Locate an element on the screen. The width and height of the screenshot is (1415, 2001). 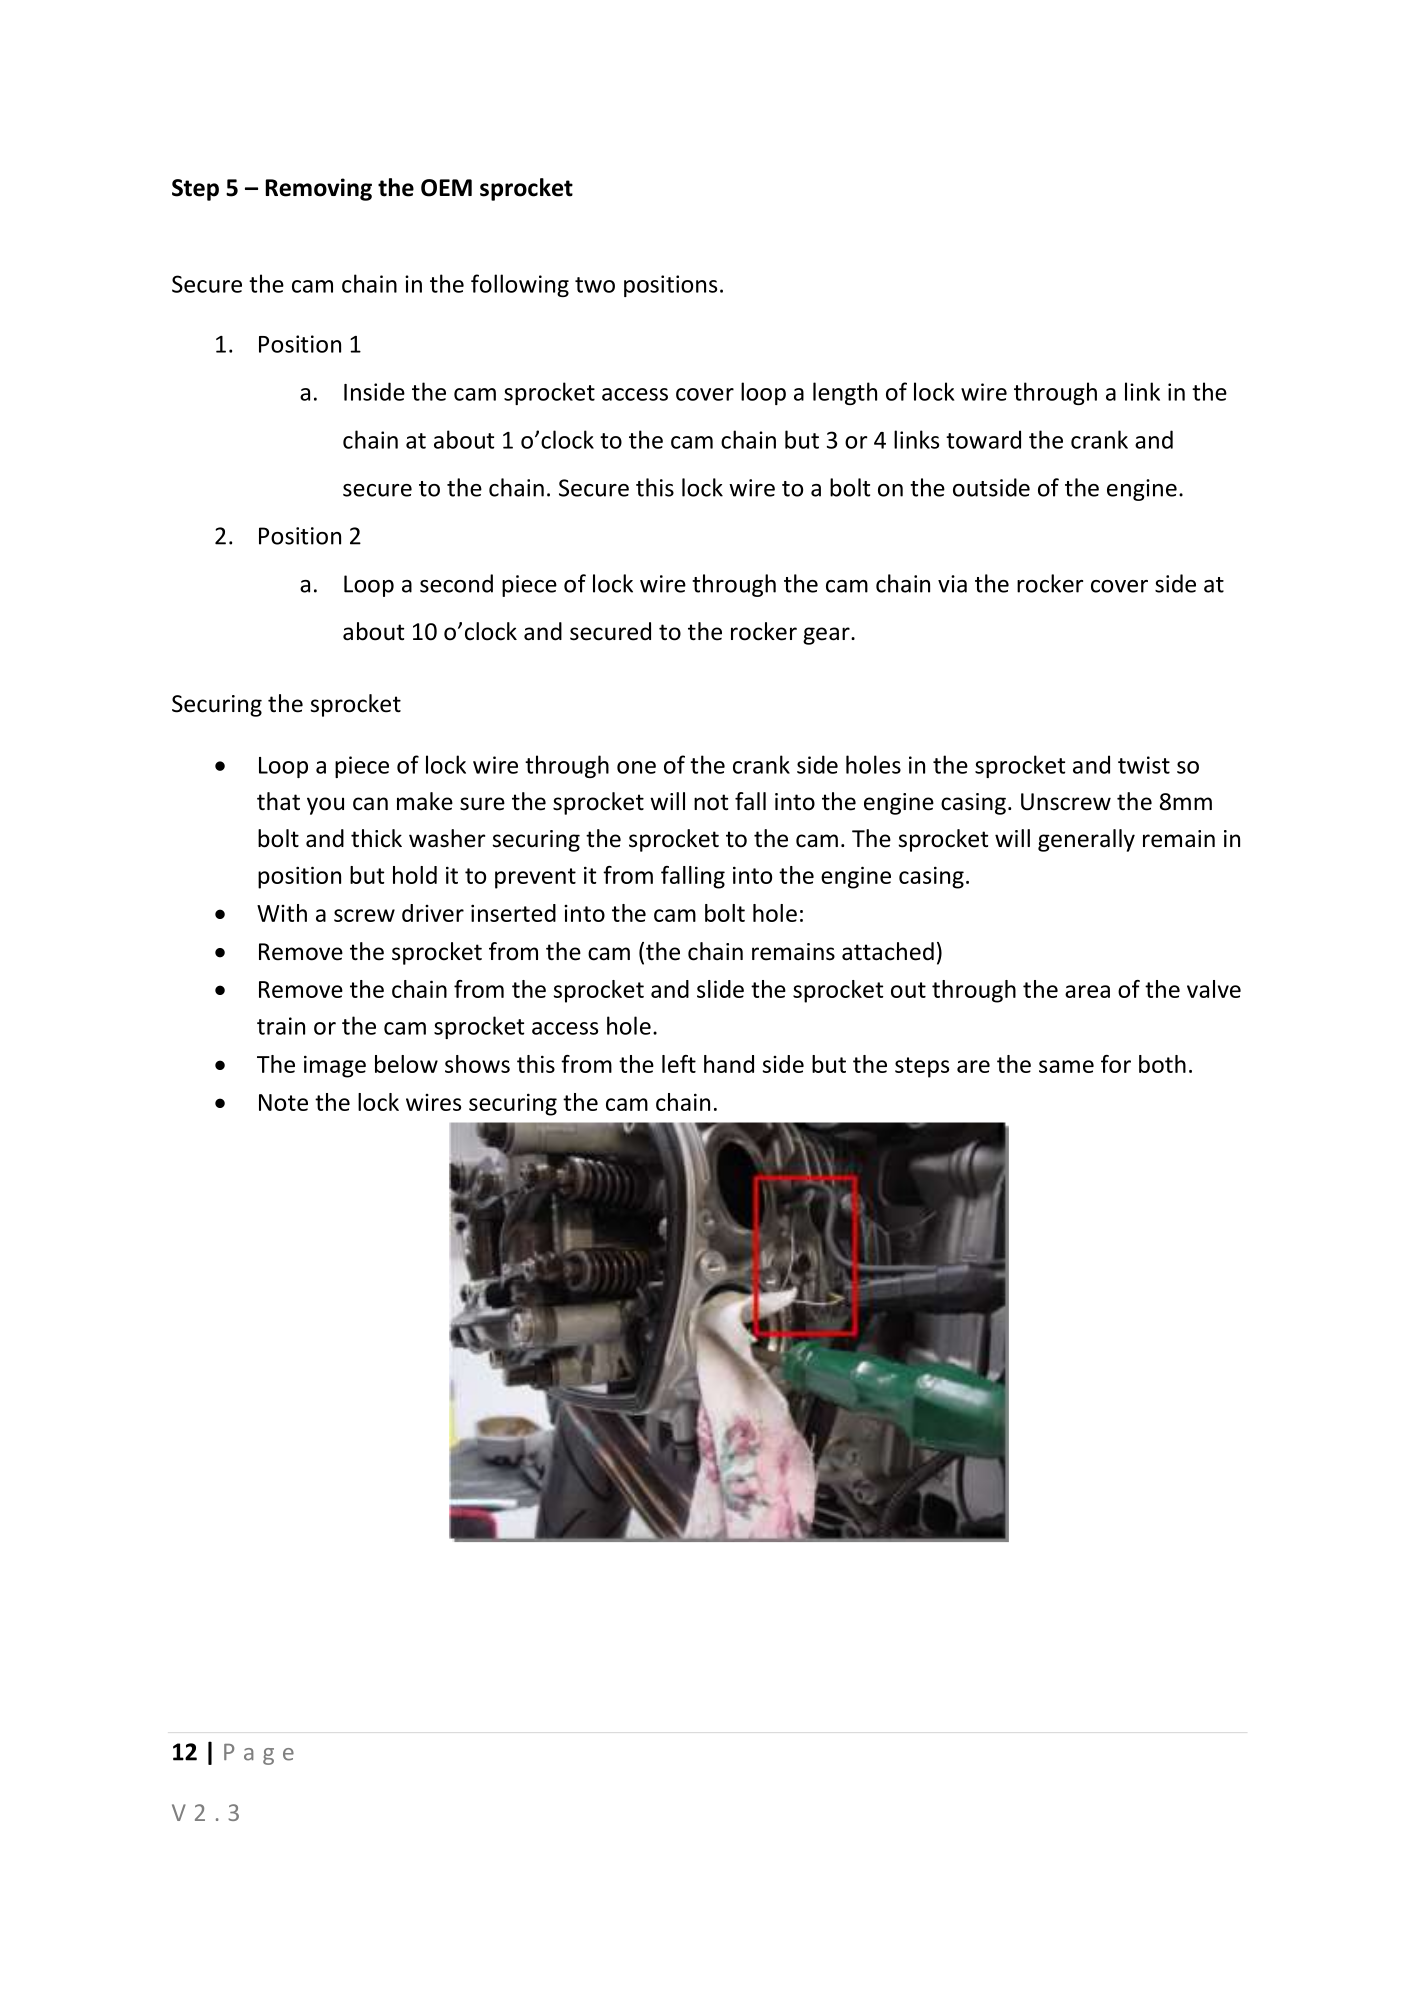
OEM is located at coordinates (446, 188).
